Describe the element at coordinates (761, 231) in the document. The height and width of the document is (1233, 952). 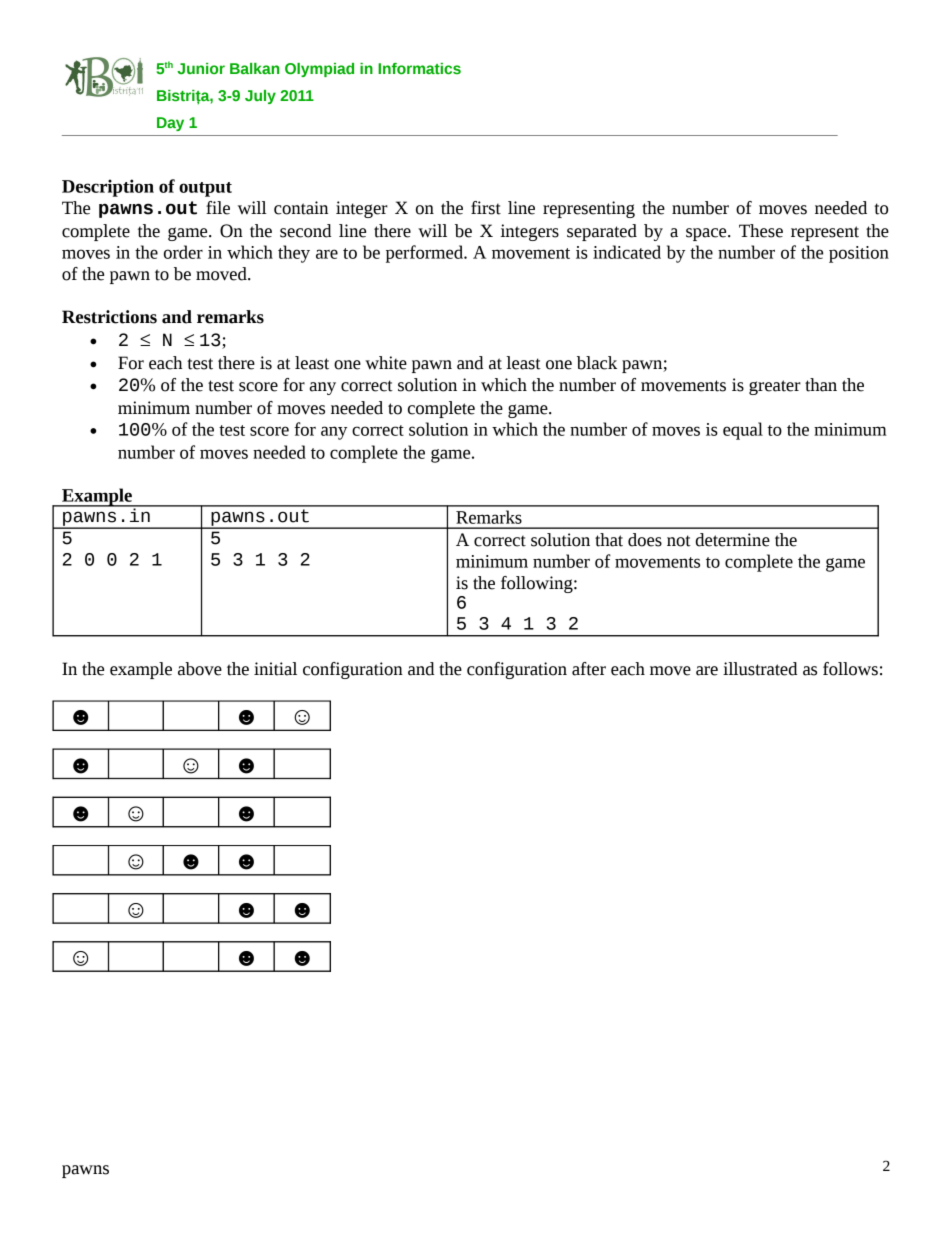
I see `These` at that location.
